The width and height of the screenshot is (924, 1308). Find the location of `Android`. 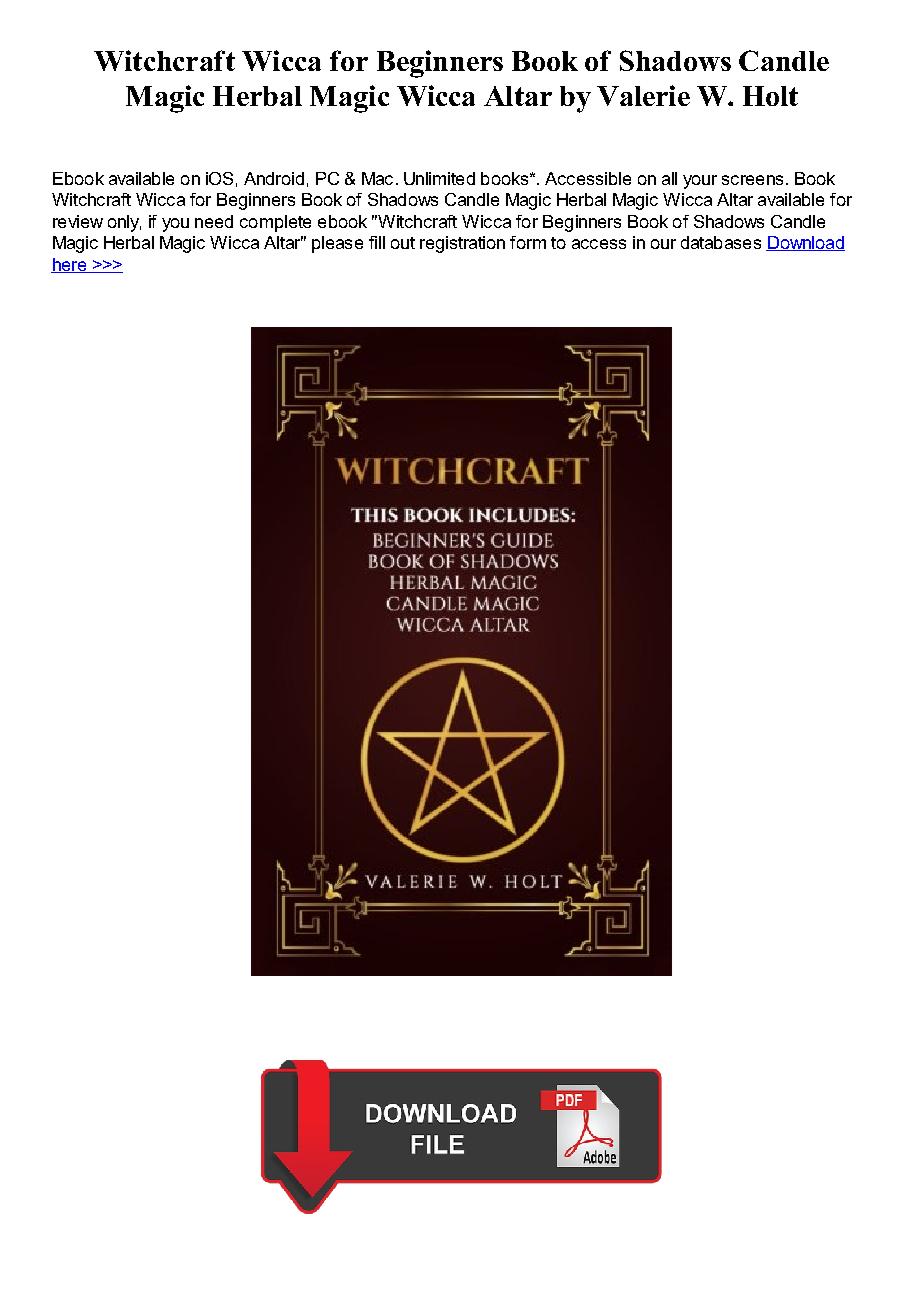

Android is located at coordinates (274, 178).
